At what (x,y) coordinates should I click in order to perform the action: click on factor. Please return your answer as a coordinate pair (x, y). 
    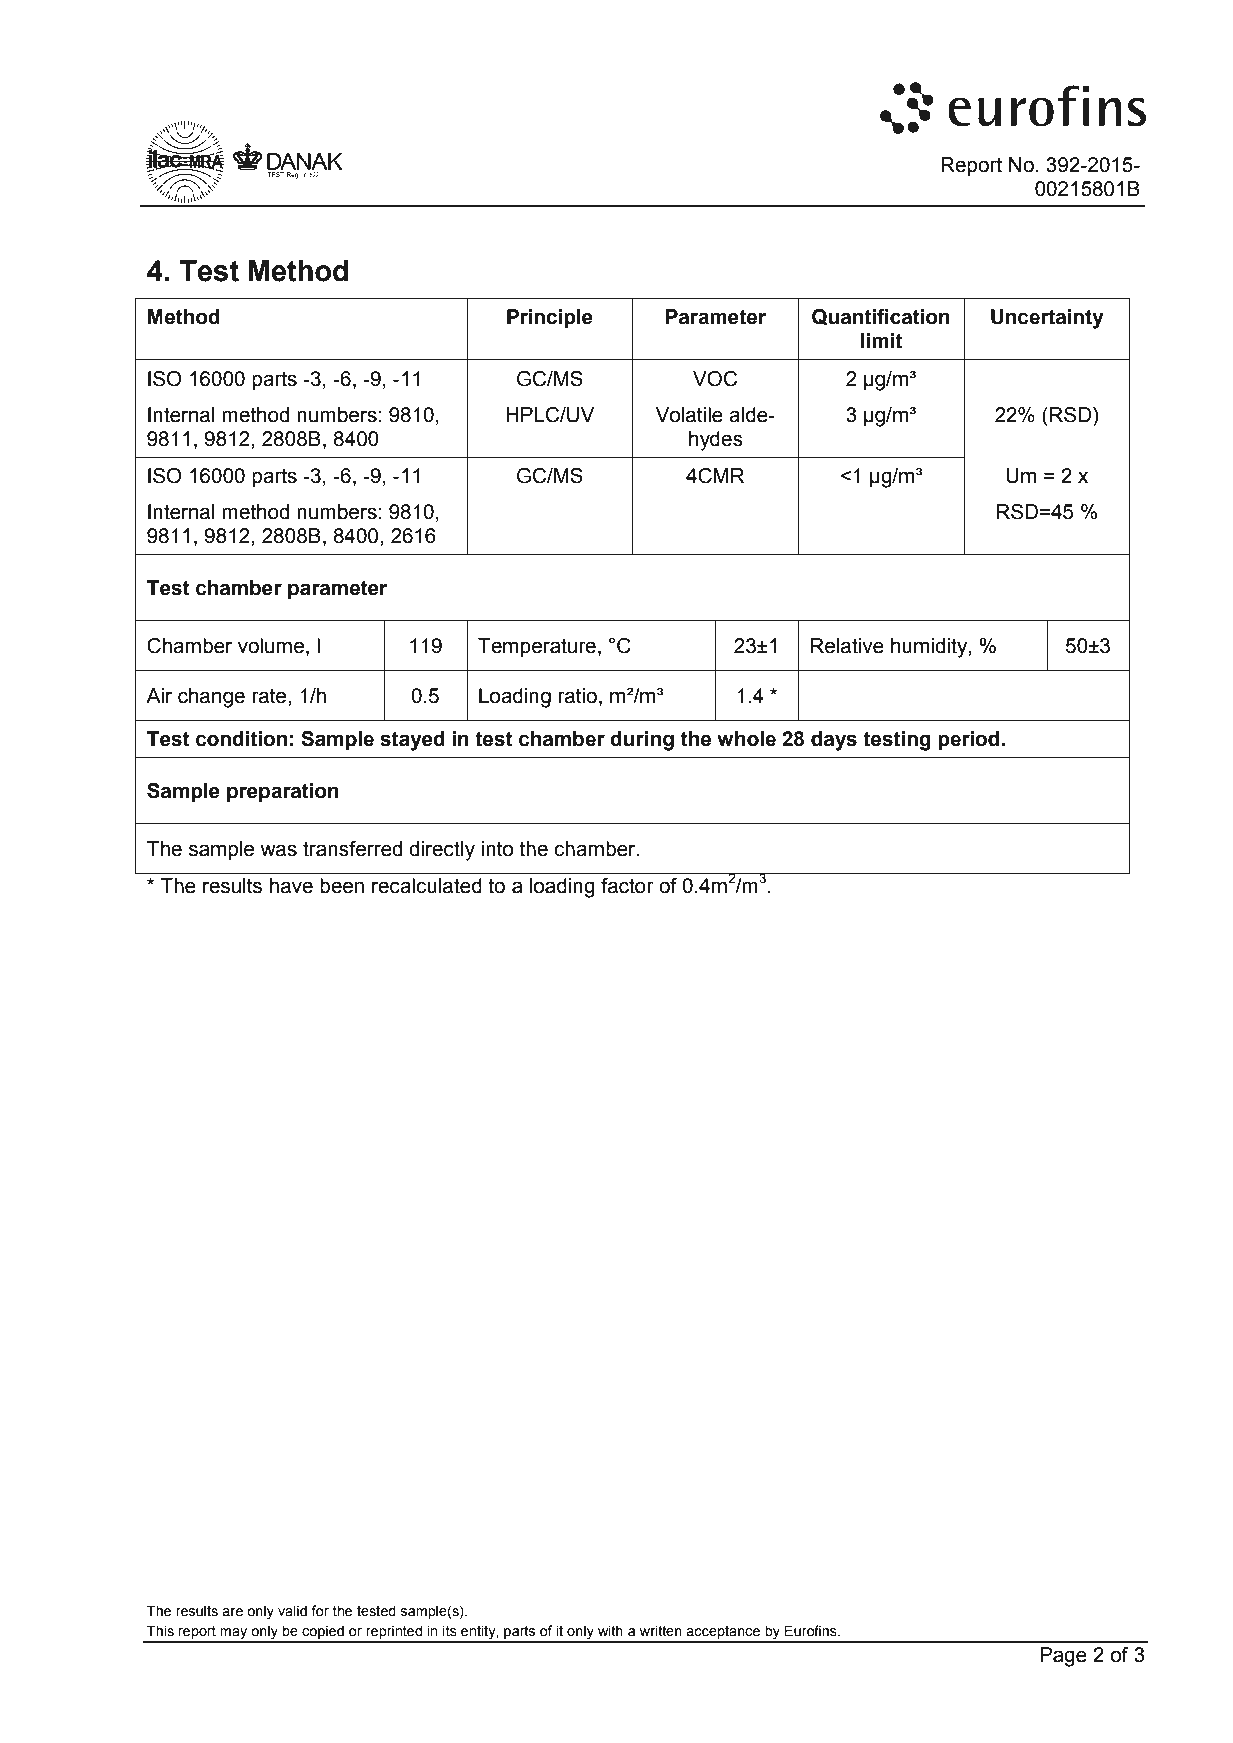
    Looking at the image, I should click on (627, 886).
